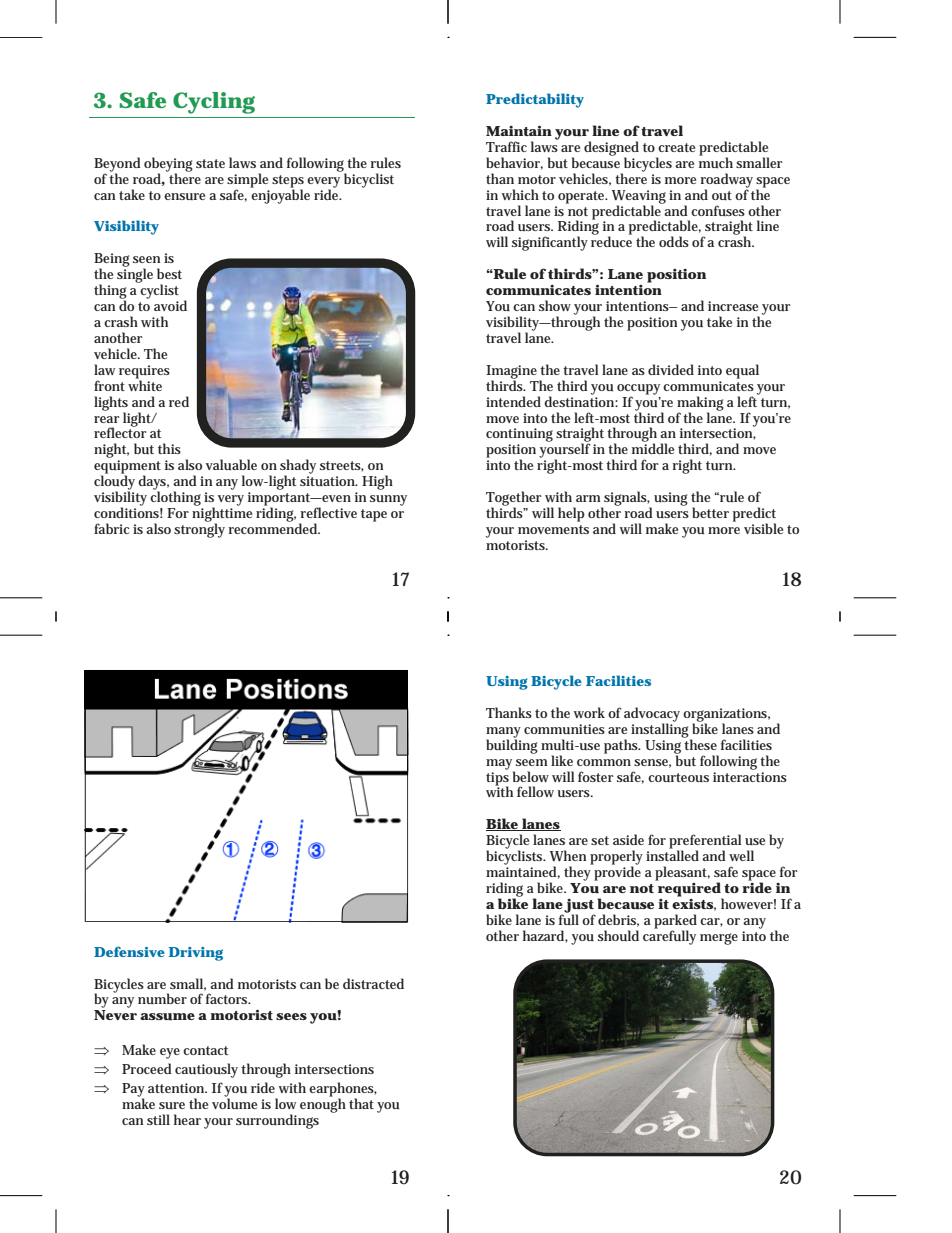 The image size is (952, 1233). What do you see at coordinates (374, 515) in the screenshot?
I see `tape` at bounding box center [374, 515].
